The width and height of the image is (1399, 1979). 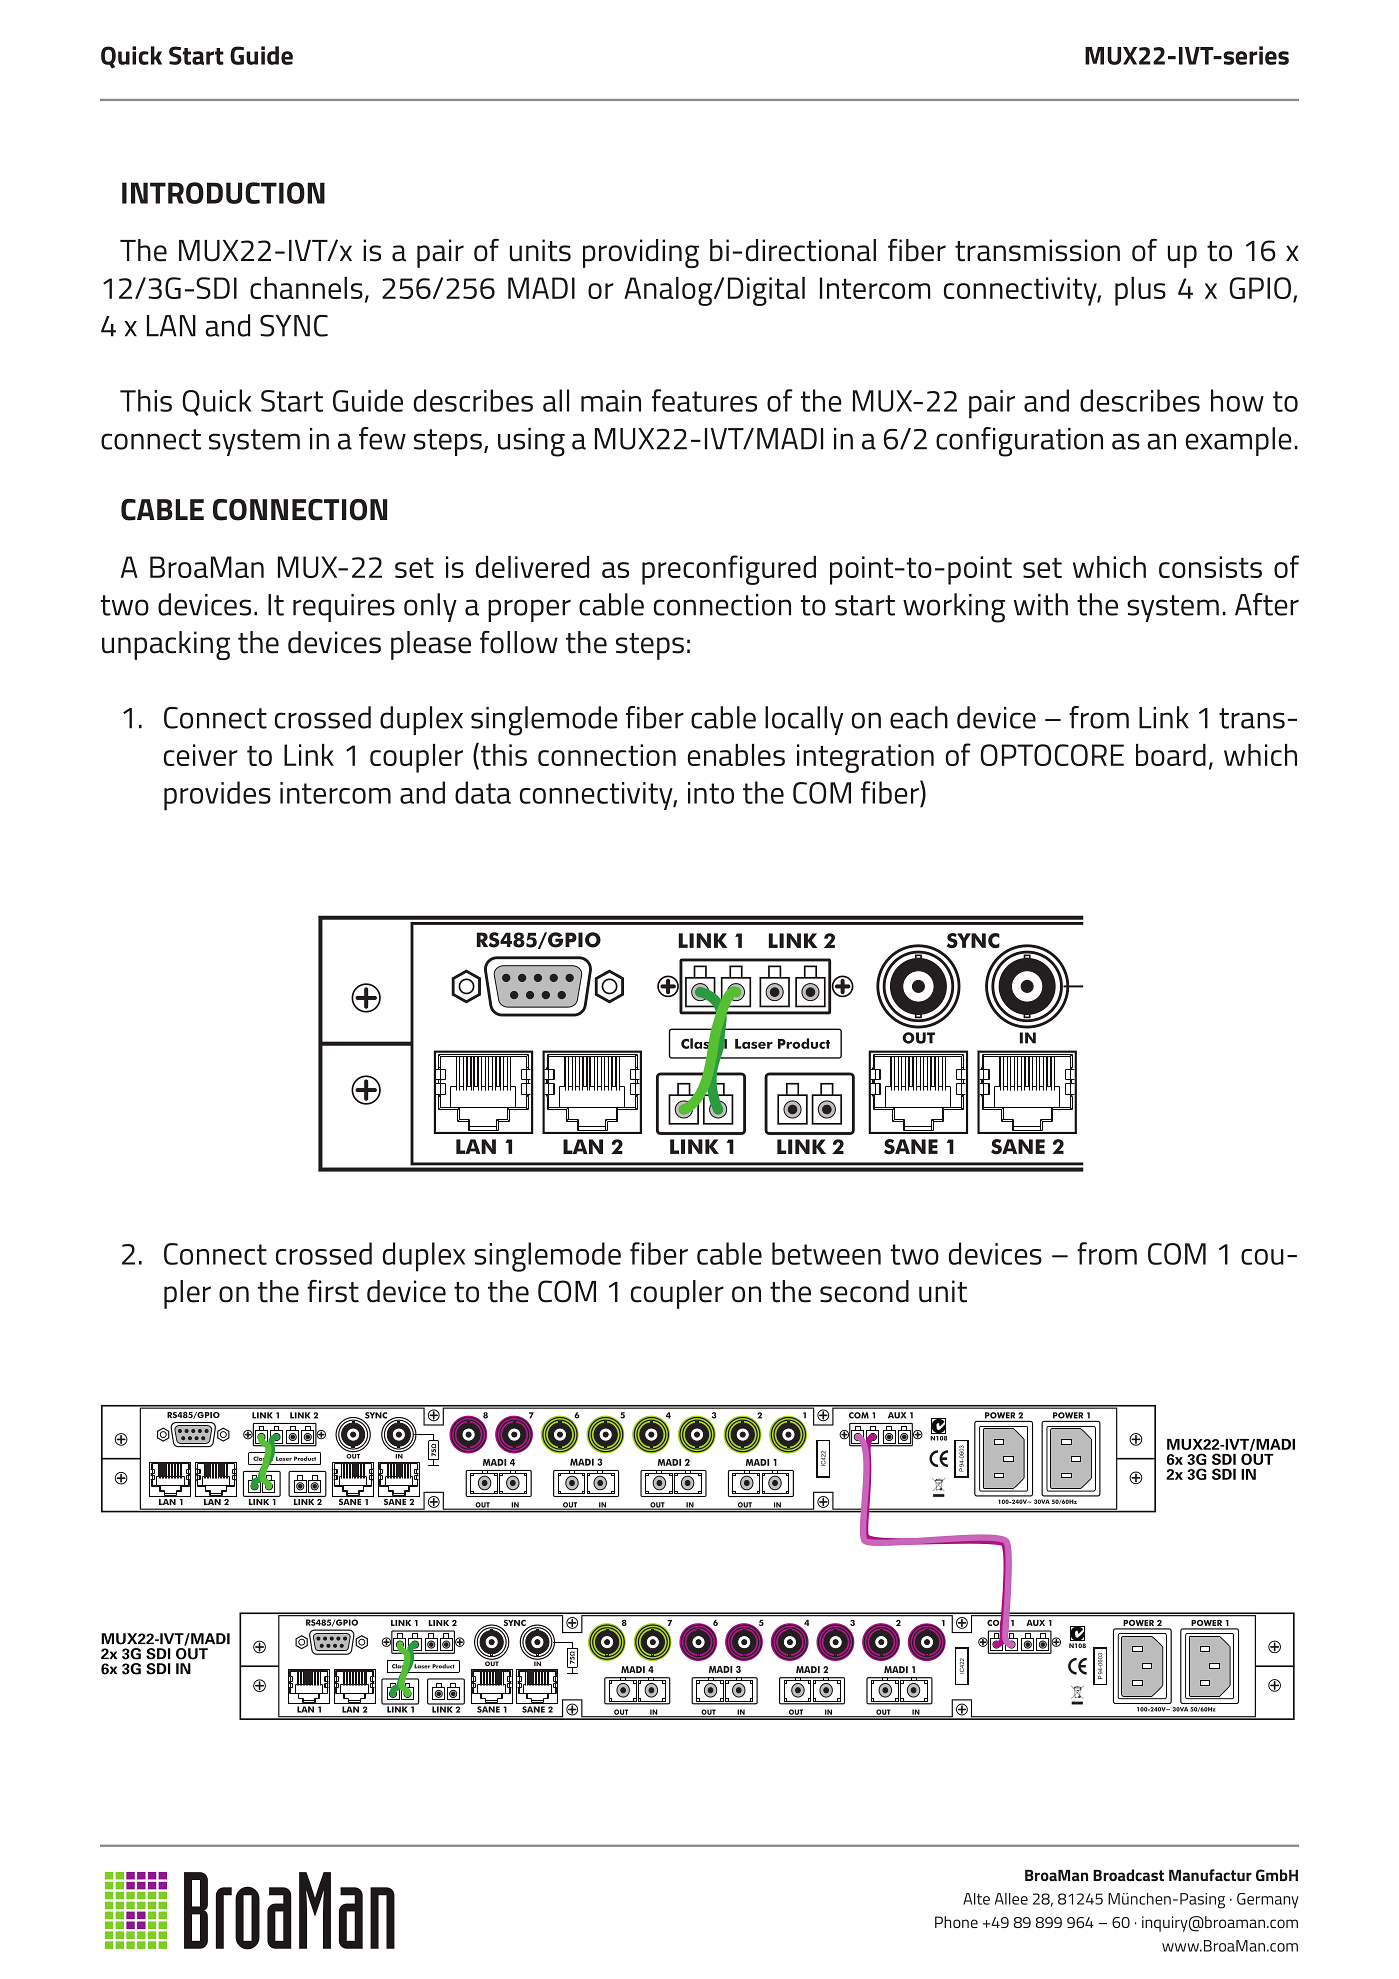 What do you see at coordinates (711, 793) in the image?
I see `into` at bounding box center [711, 793].
